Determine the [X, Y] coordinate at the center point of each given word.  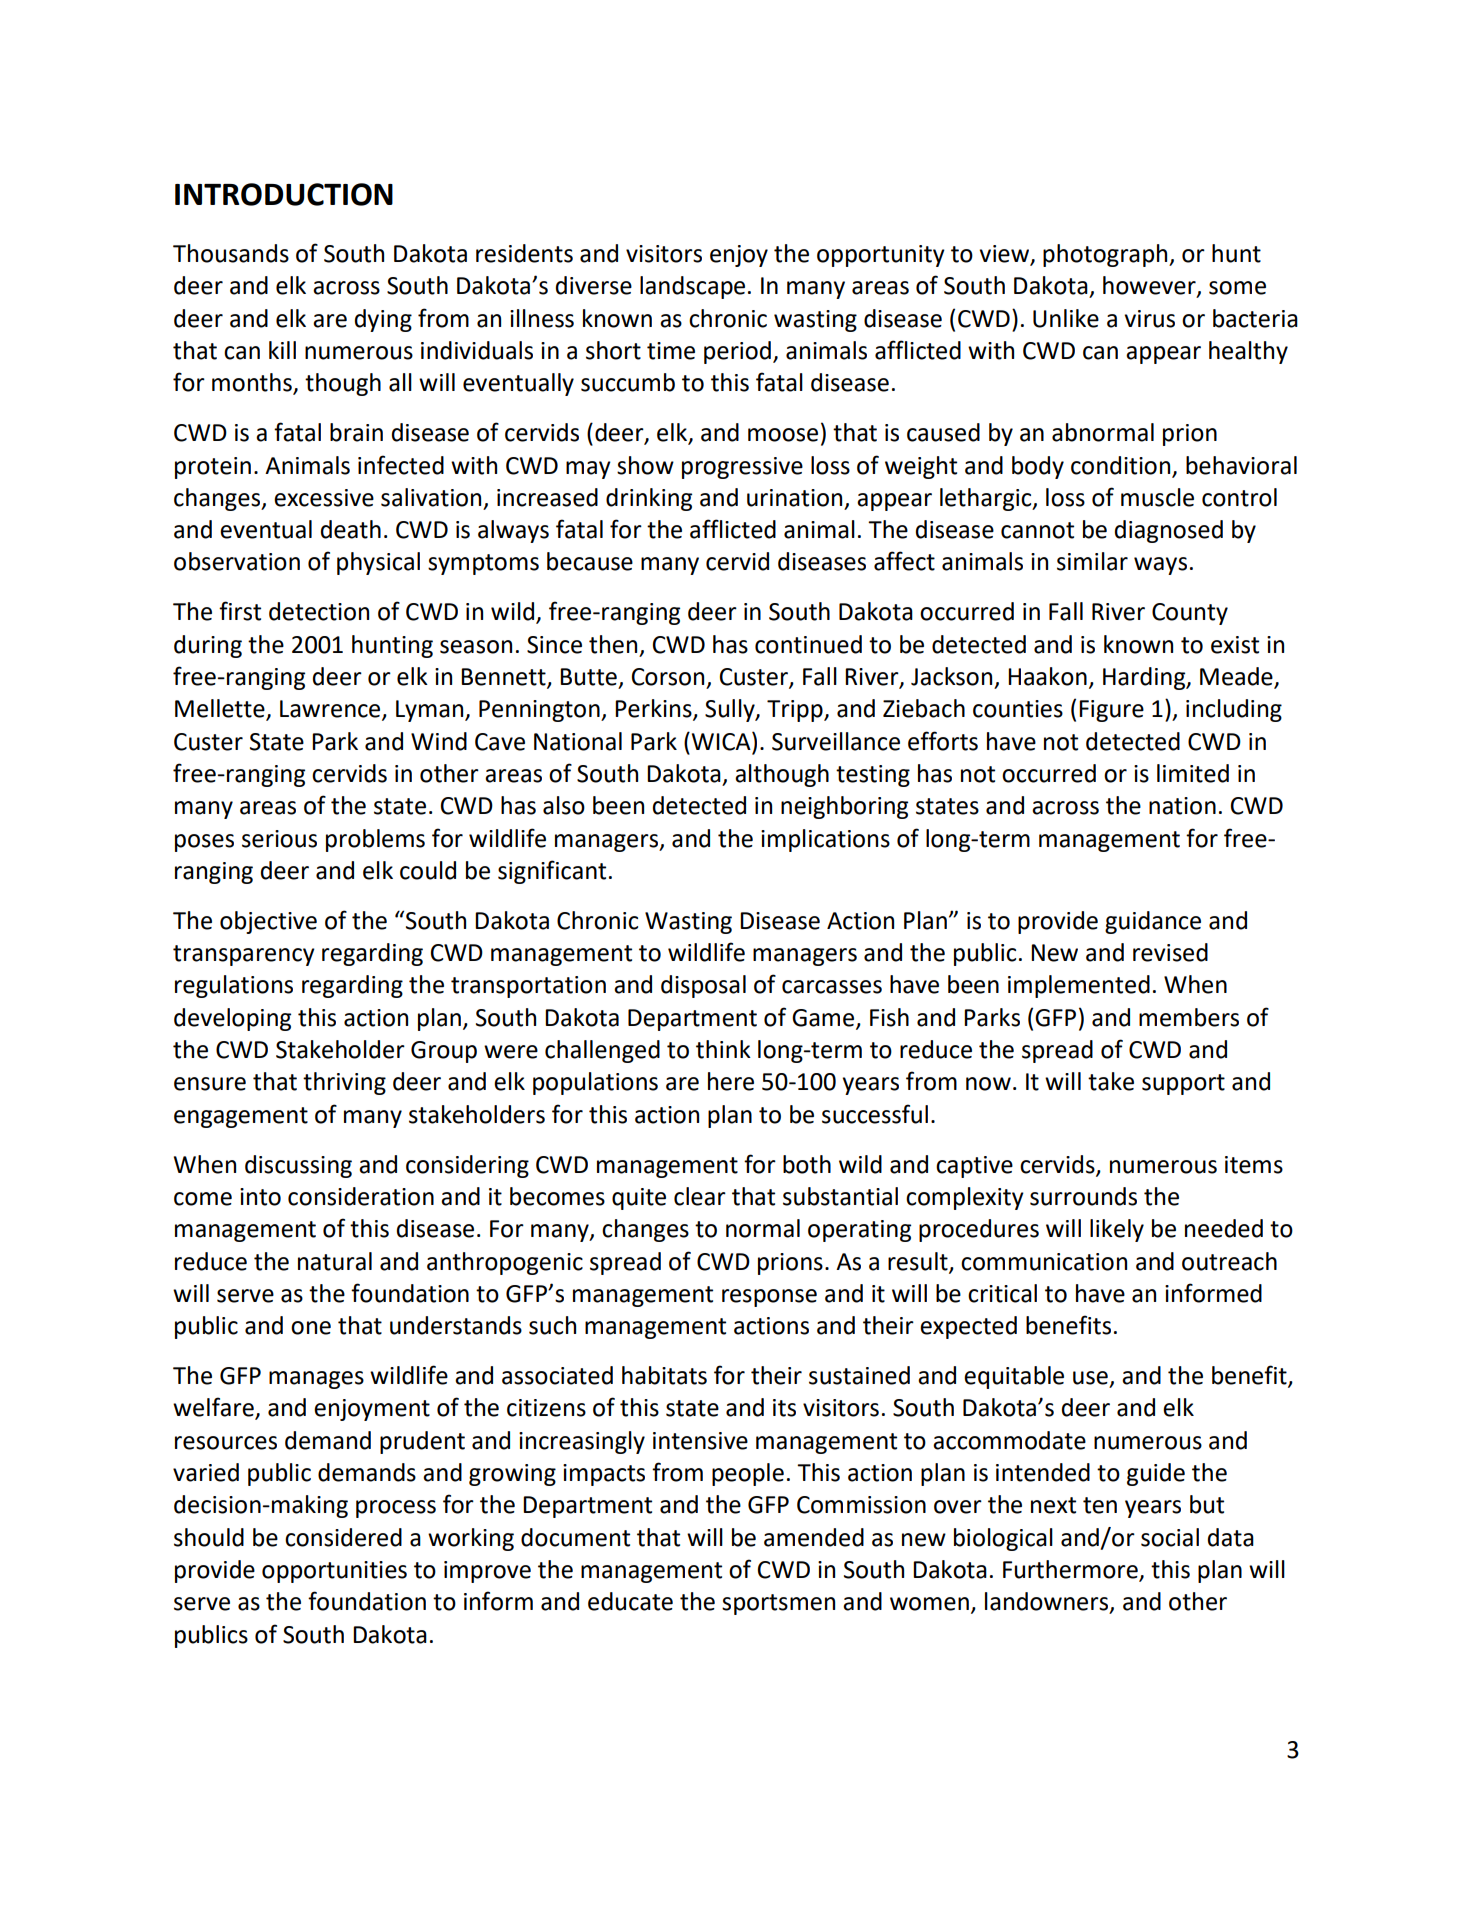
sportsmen [778, 1604]
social [1170, 1537]
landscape [692, 287]
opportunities [334, 1572]
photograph [1106, 255]
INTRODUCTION [284, 194]
